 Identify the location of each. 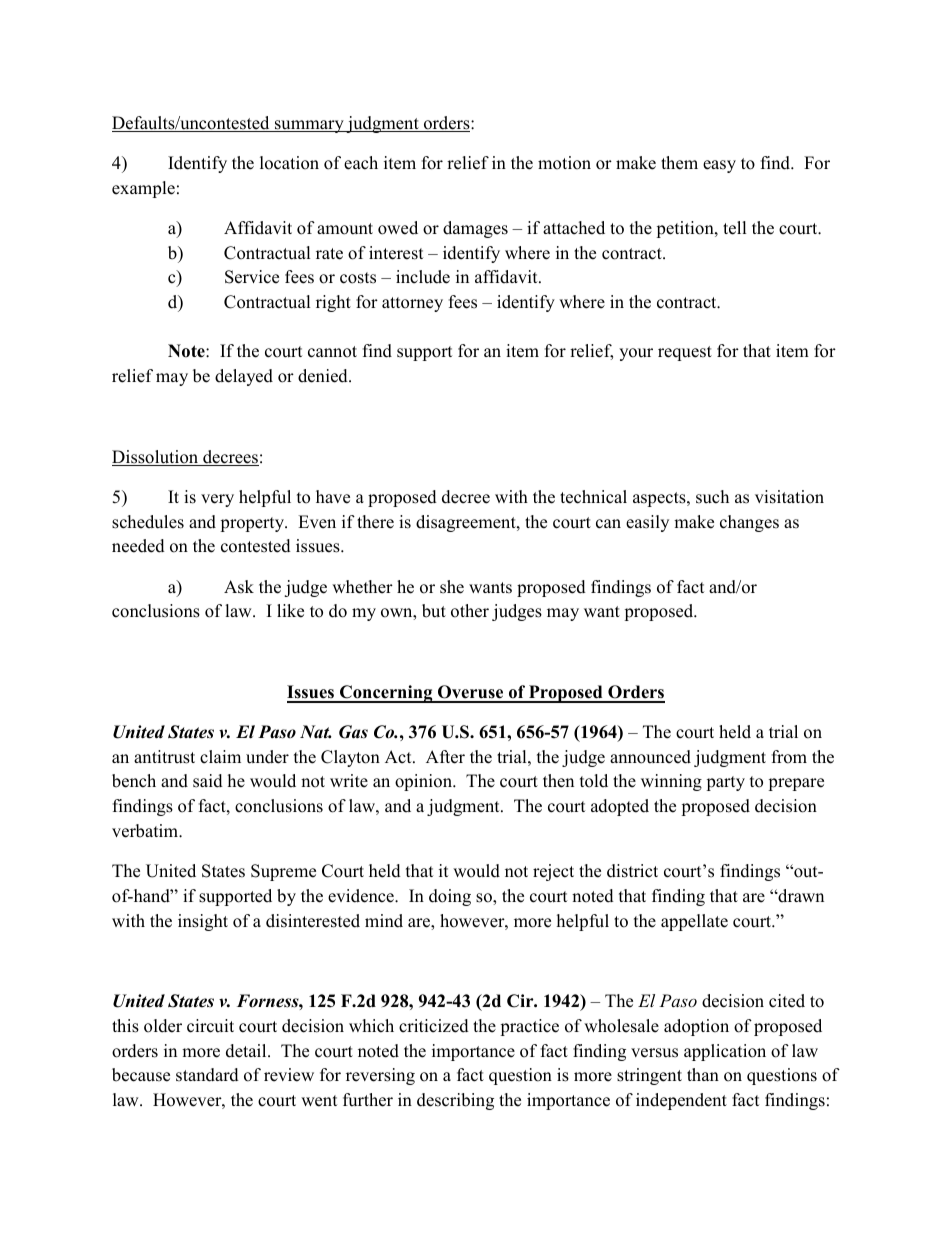
(361, 163).
